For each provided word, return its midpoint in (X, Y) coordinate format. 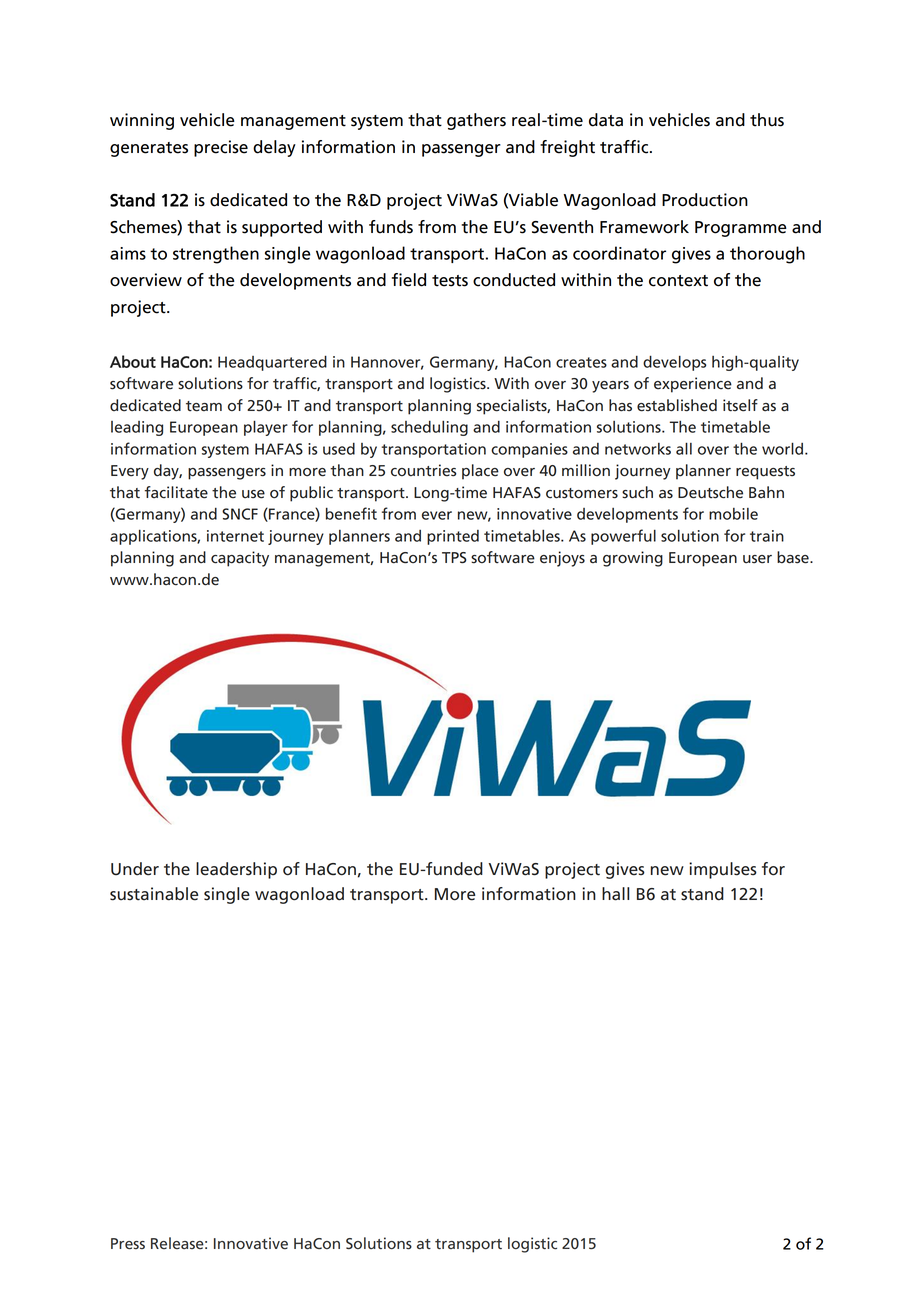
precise (221, 148)
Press (128, 1244)
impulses (723, 870)
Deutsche (710, 492)
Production (705, 200)
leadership (236, 870)
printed (453, 537)
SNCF (240, 514)
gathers (476, 121)
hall (615, 894)
